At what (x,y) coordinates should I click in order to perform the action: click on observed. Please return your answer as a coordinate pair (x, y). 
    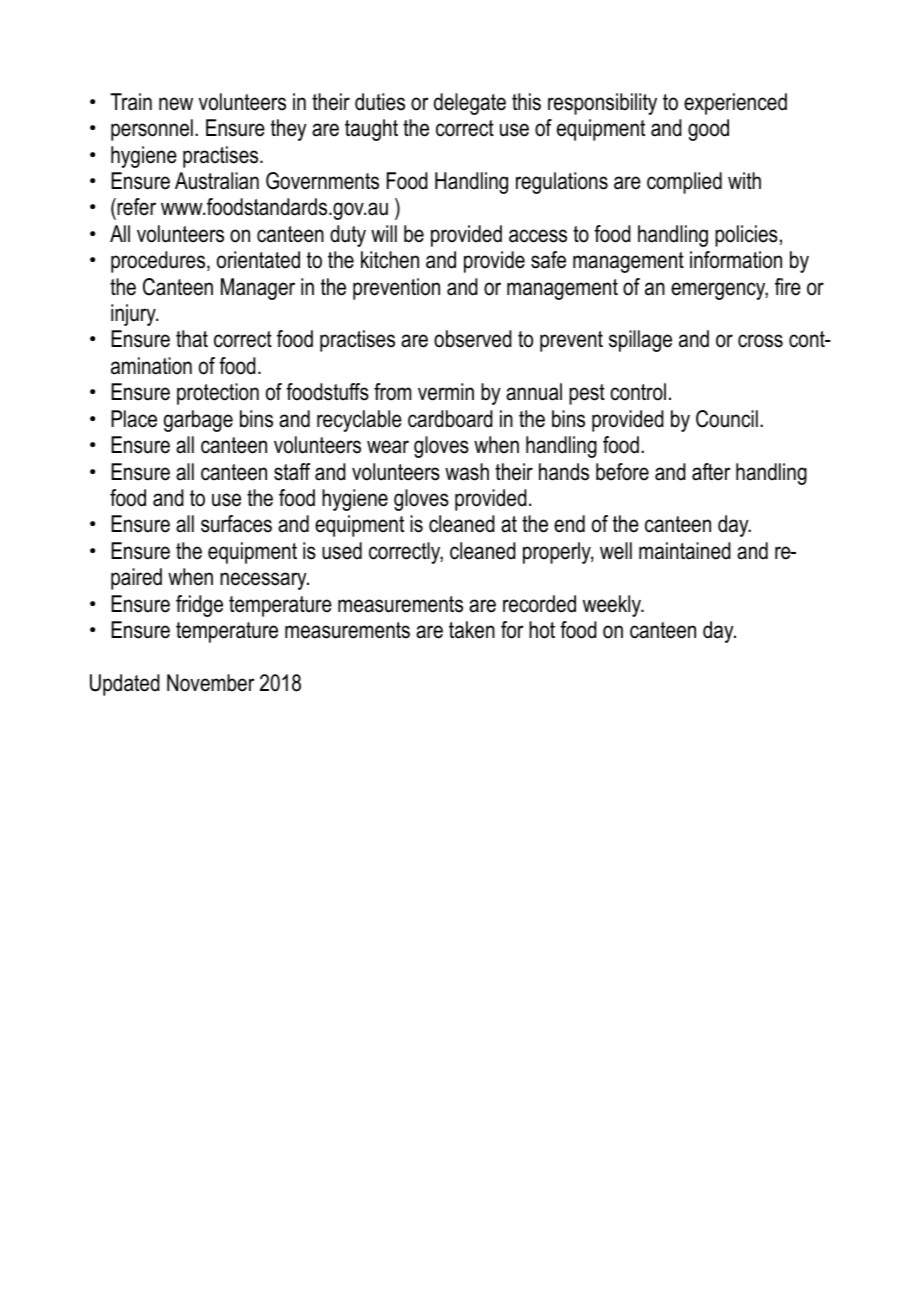
    Looking at the image, I should click on (473, 339).
